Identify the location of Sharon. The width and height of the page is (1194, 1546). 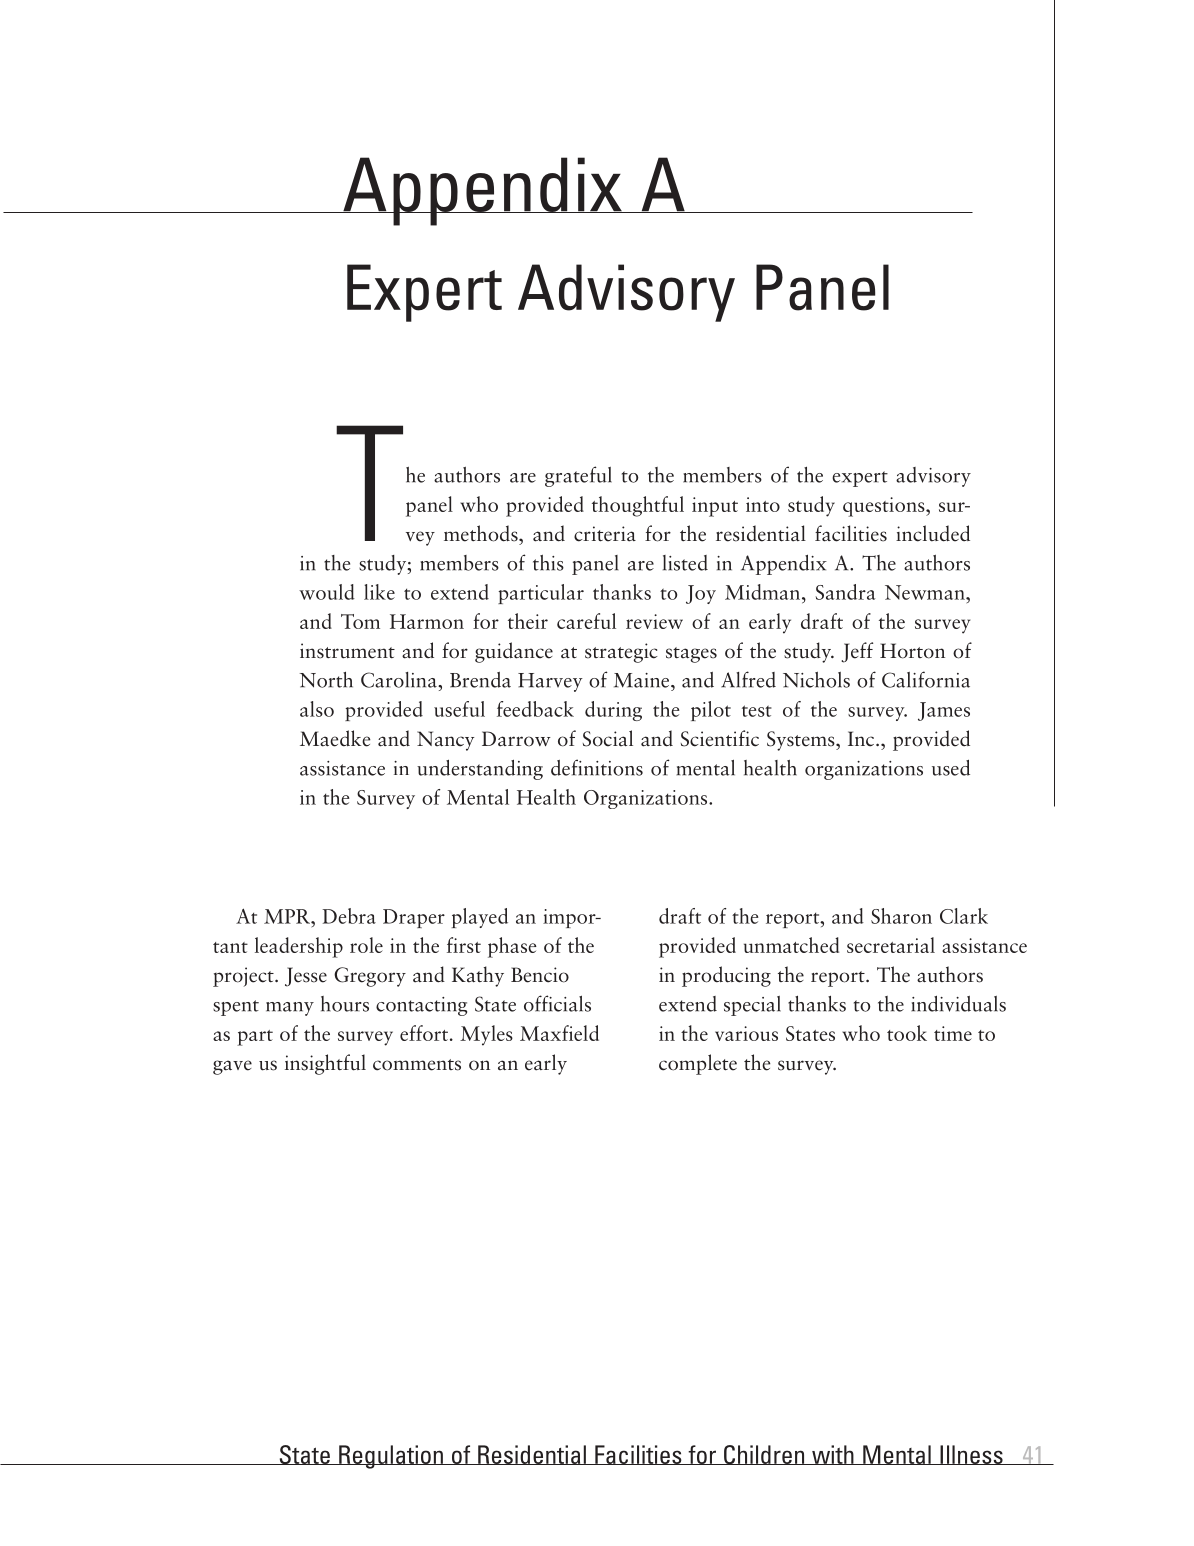
(901, 916).
